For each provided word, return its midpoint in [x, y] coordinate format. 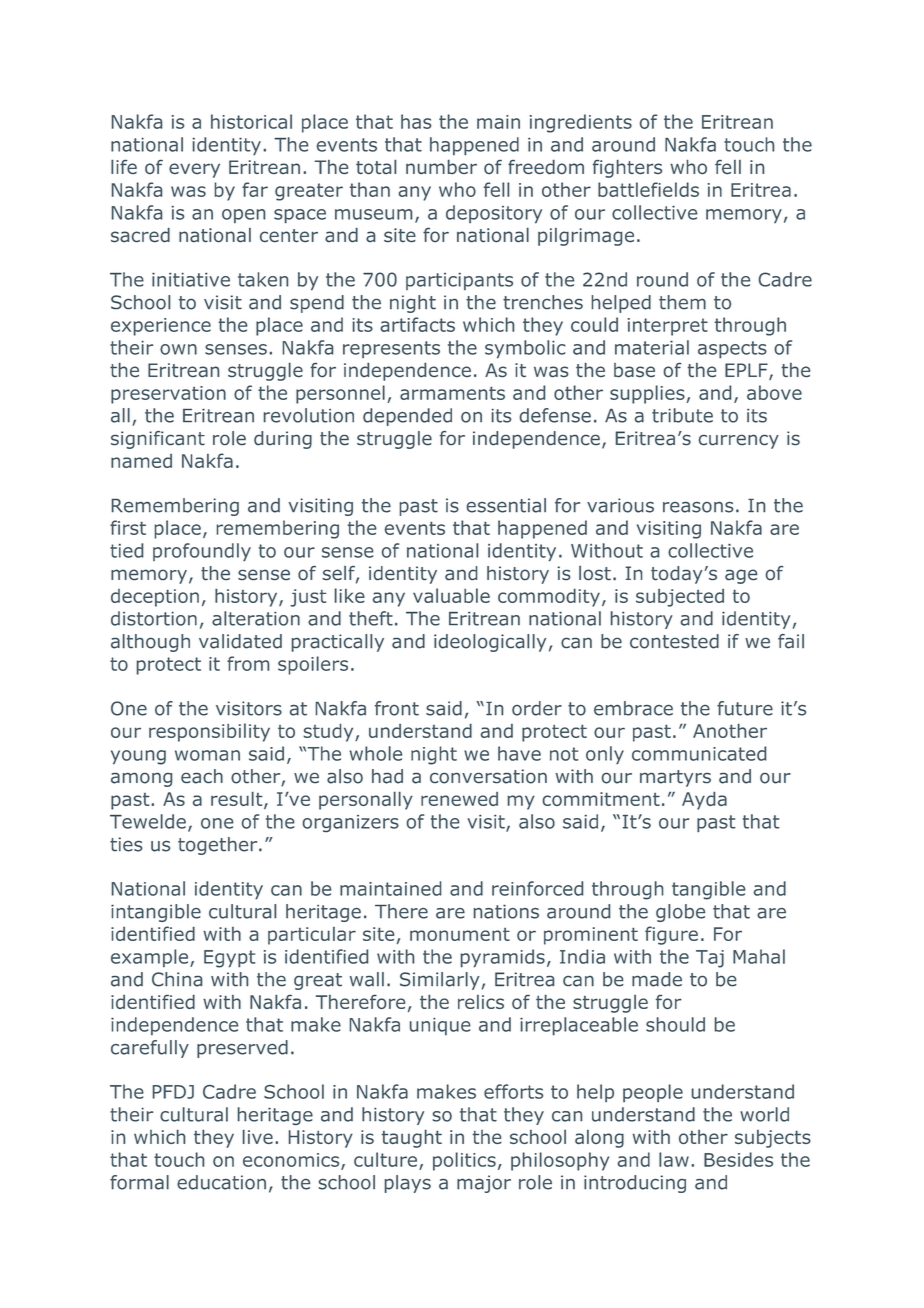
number [441, 166]
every [194, 170]
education [221, 1182]
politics [464, 1161]
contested [674, 641]
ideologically [490, 643]
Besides [738, 1159]
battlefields [648, 189]
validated [240, 641]
